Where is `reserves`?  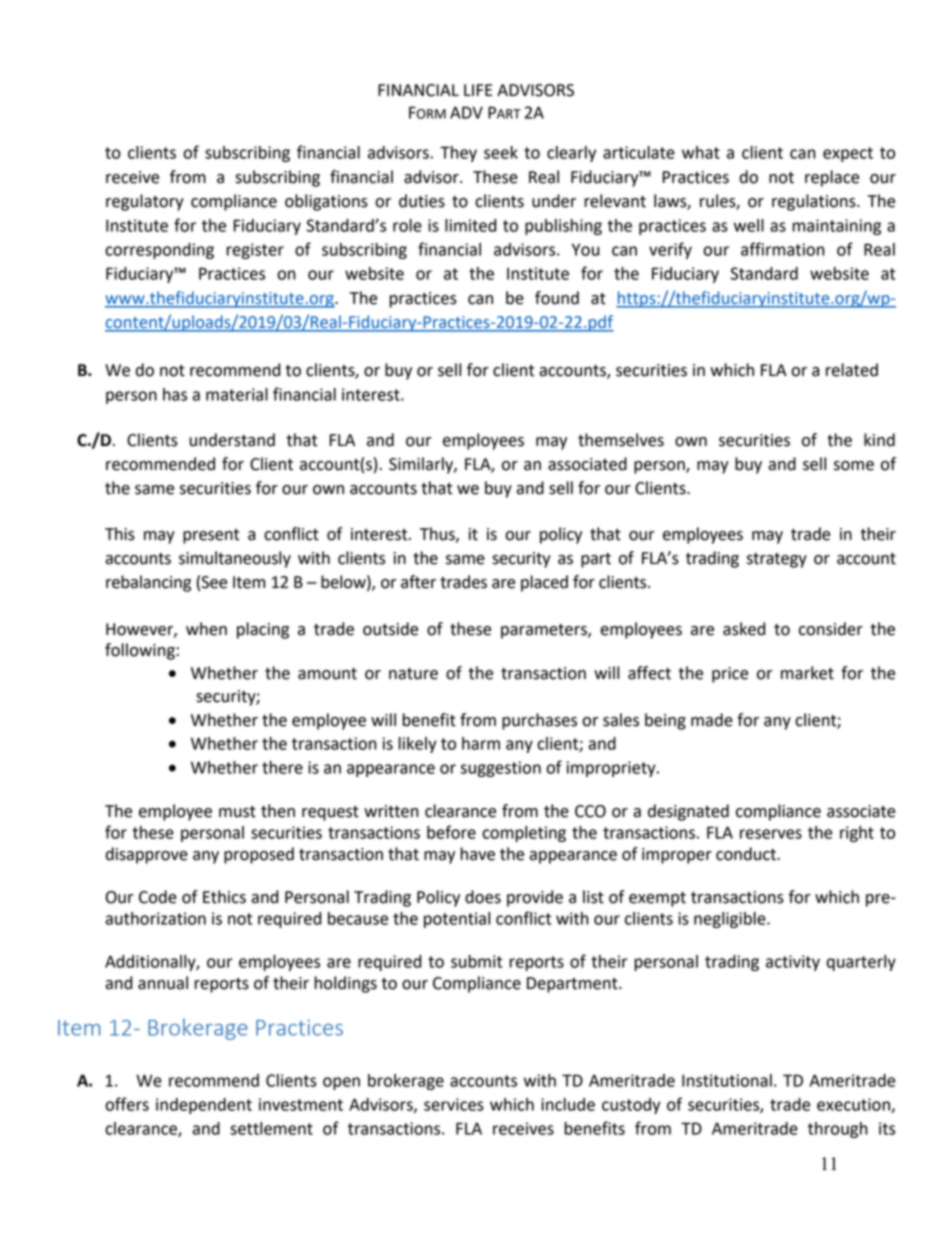
reserves is located at coordinates (771, 834).
